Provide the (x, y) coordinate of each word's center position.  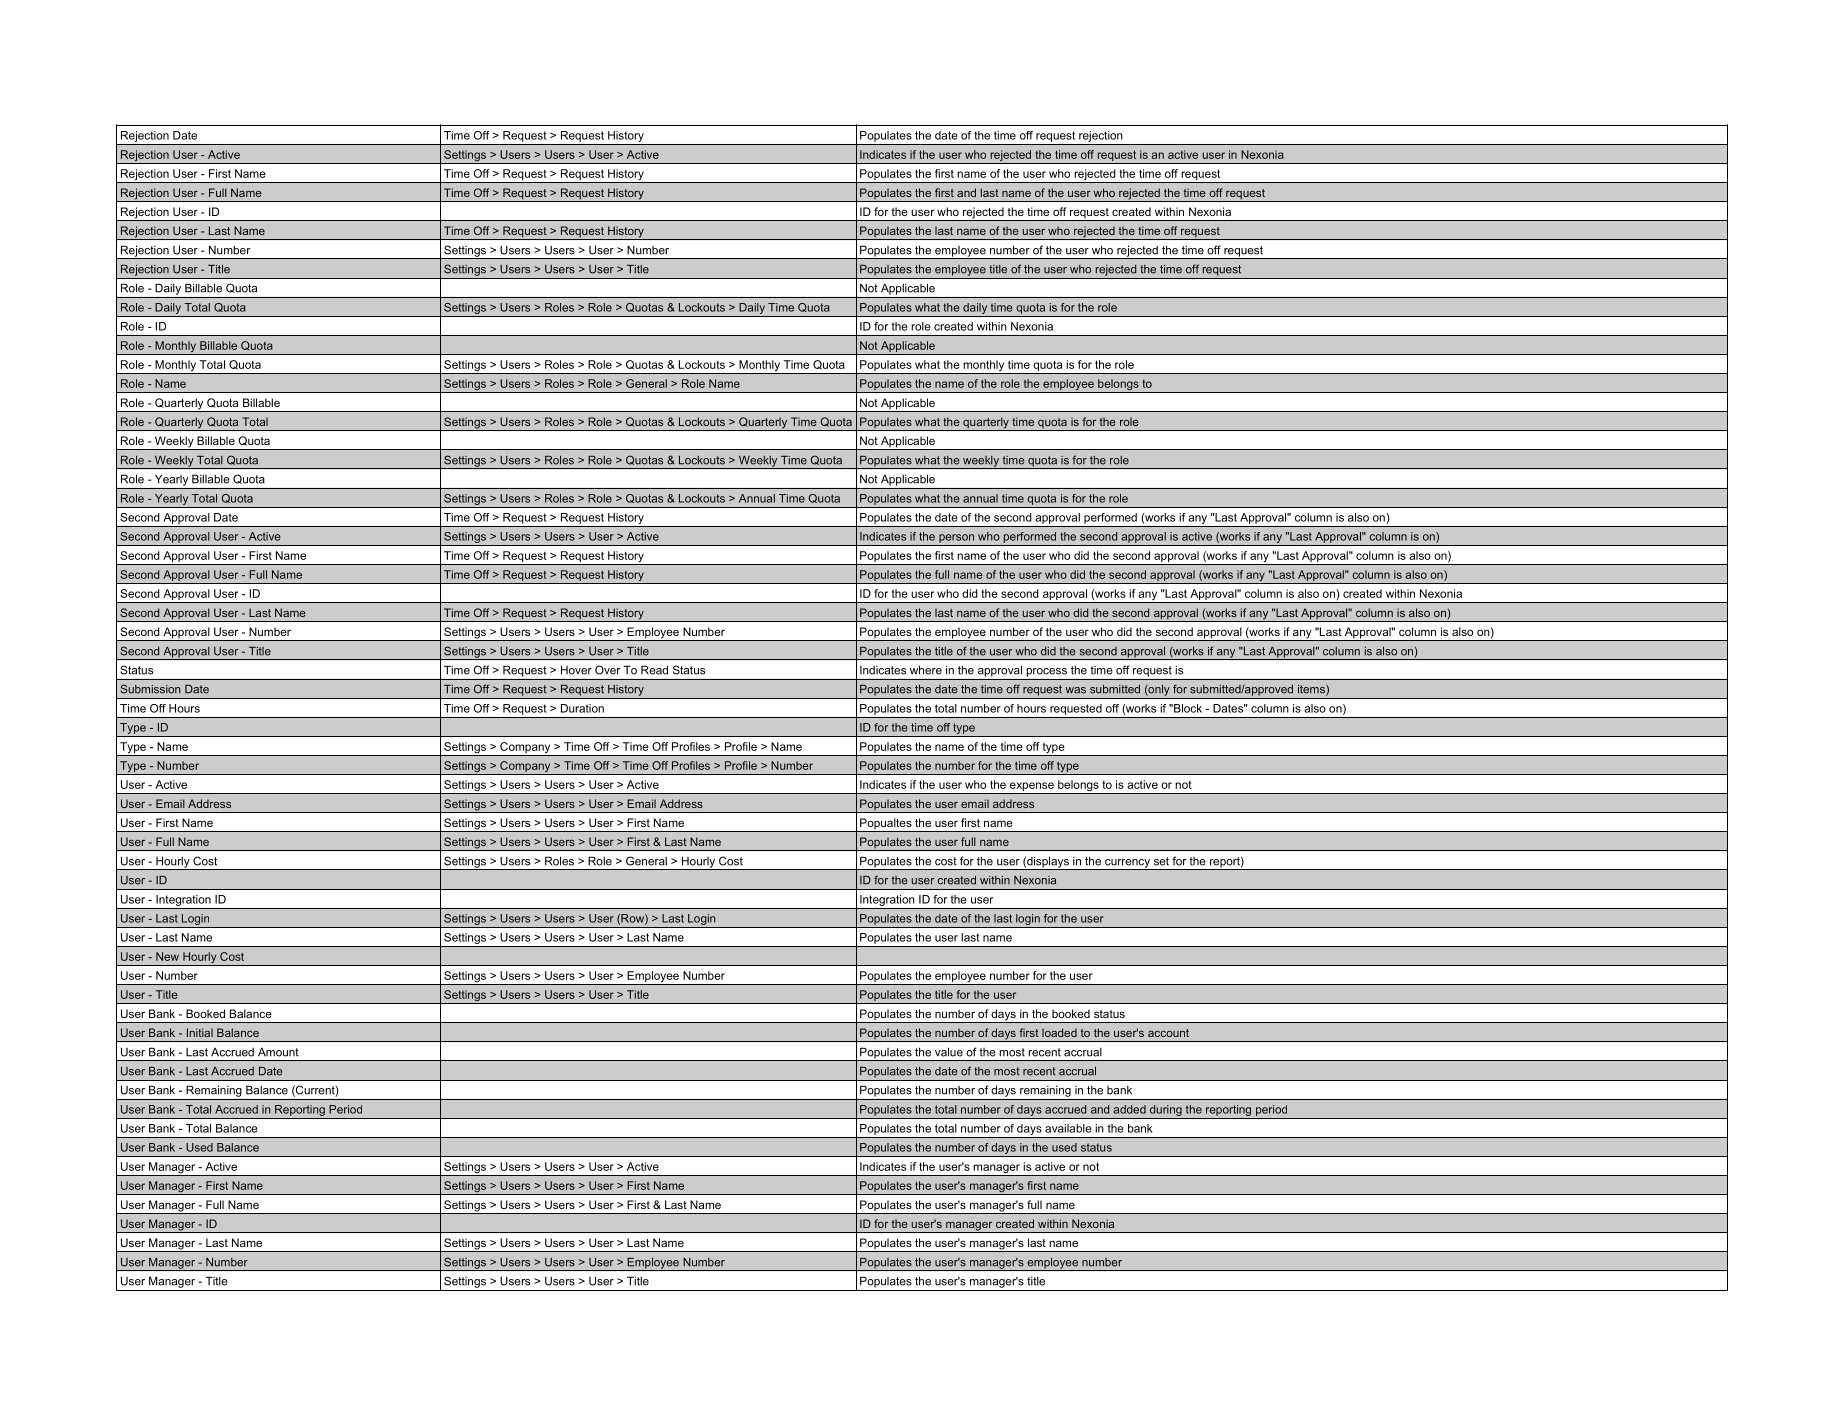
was (1075, 690)
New (167, 956)
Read (654, 670)
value (949, 1052)
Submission (150, 689)
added (1130, 1109)
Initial (200, 1032)
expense (1032, 788)
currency (1127, 864)
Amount (278, 1052)
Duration (582, 708)
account (1168, 1033)
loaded (1059, 1032)
